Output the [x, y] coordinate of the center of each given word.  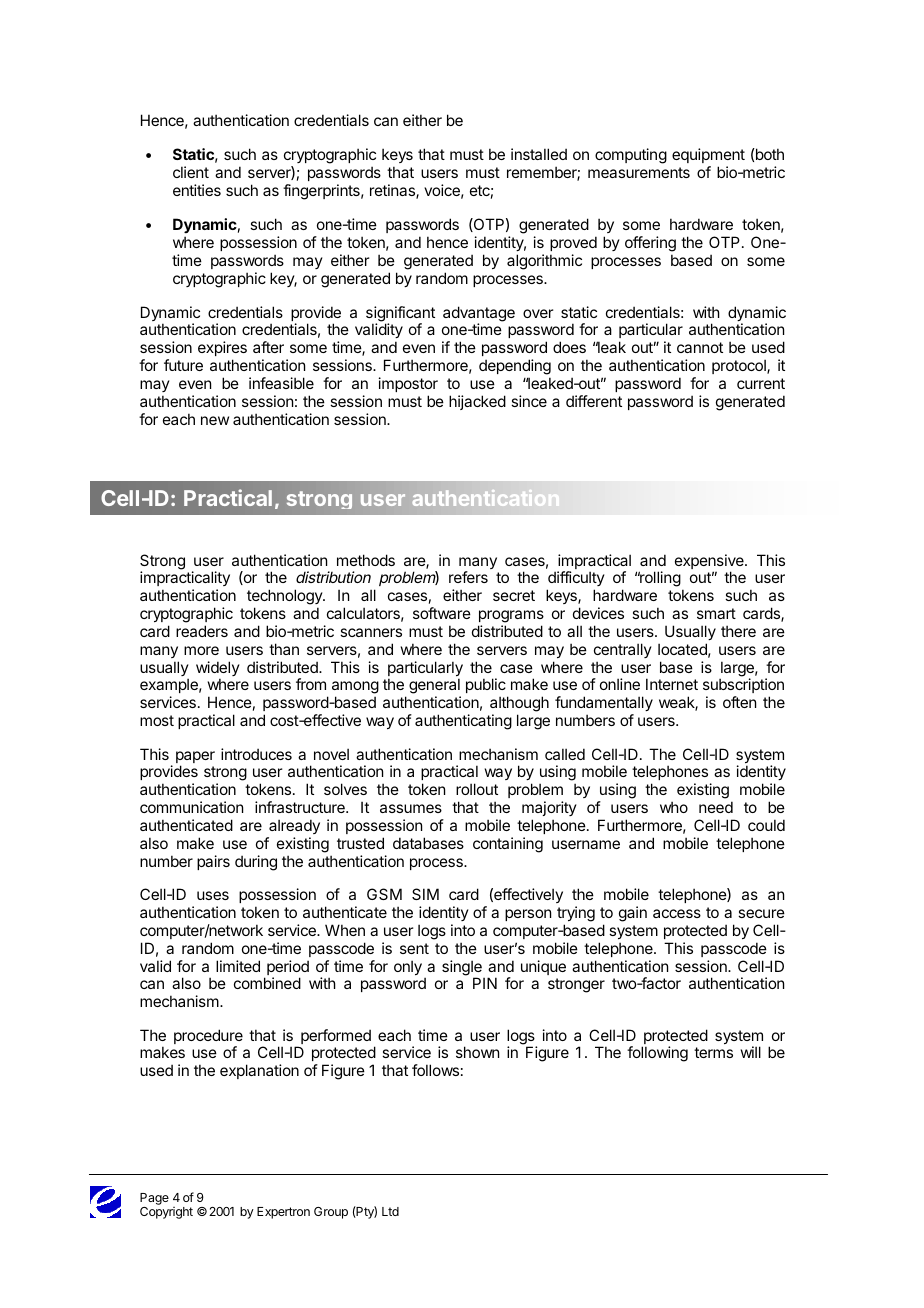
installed [539, 154]
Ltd [390, 1211]
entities [197, 190]
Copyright [166, 1213]
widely [218, 670]
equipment [708, 155]
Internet [672, 684]
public [486, 685]
